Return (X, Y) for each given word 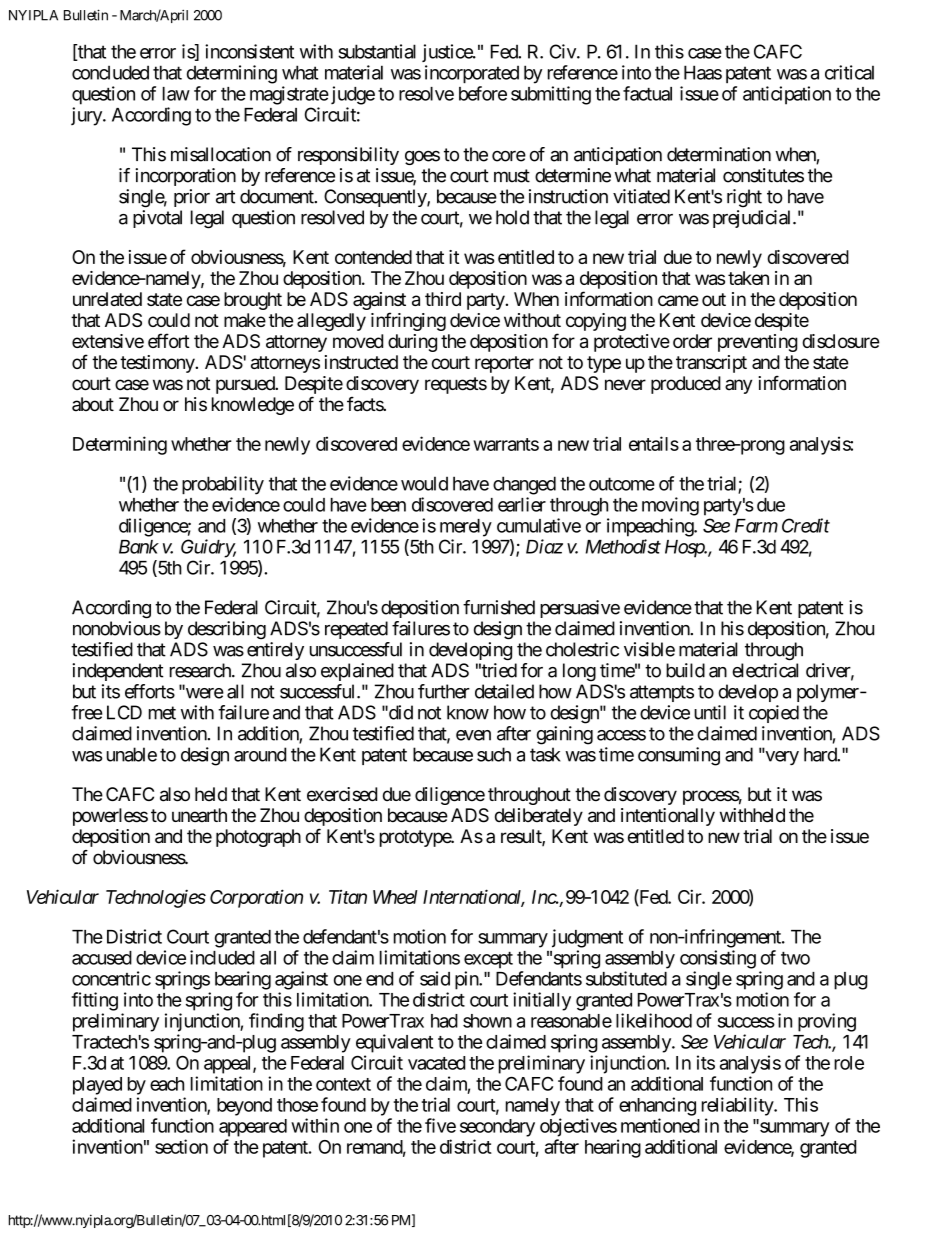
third (443, 299)
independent (118, 672)
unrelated (107, 299)
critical (849, 72)
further (444, 691)
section (181, 1146)
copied (774, 714)
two (795, 958)
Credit (806, 525)
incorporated (472, 74)
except (488, 960)
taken (748, 278)
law (176, 94)
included (222, 957)
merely (466, 528)
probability (223, 485)
